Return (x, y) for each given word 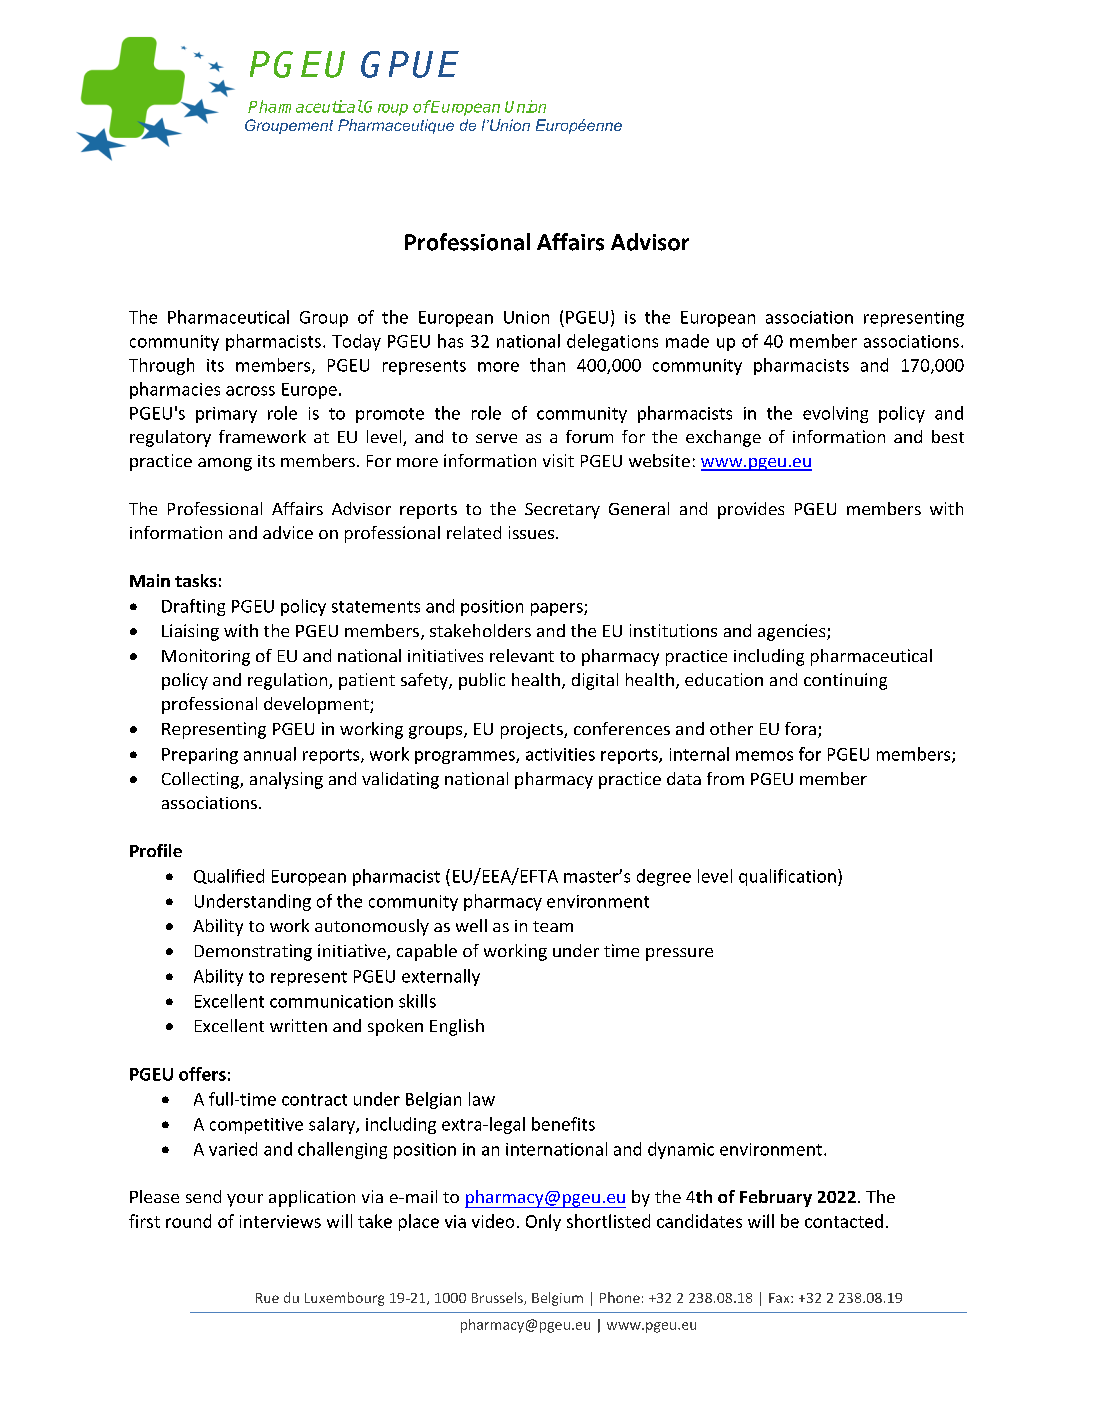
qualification (787, 877)
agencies (793, 632)
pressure (679, 954)
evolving (835, 414)
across (250, 391)
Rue (267, 1298)
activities (560, 754)
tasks (196, 580)
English (457, 1027)
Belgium (557, 1299)
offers (202, 1074)
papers (558, 609)
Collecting (201, 780)
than (547, 365)
